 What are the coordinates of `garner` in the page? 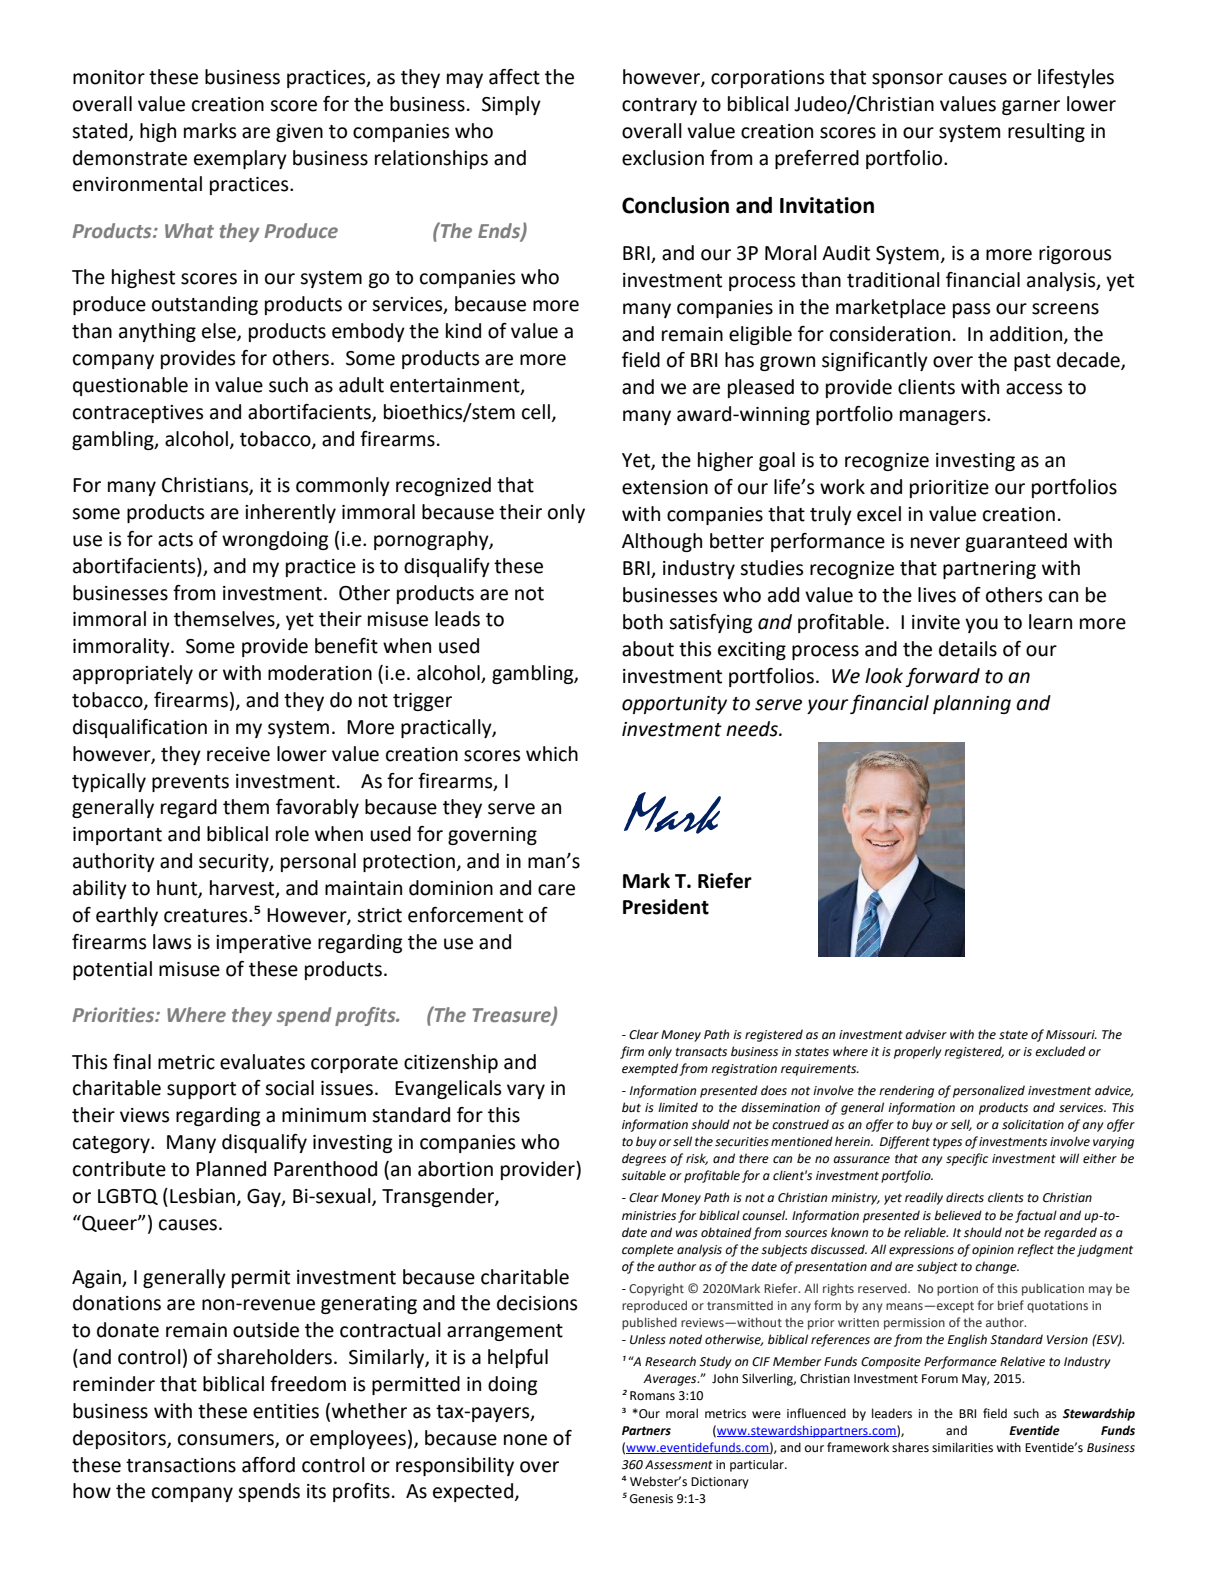 It's located at (1031, 107).
